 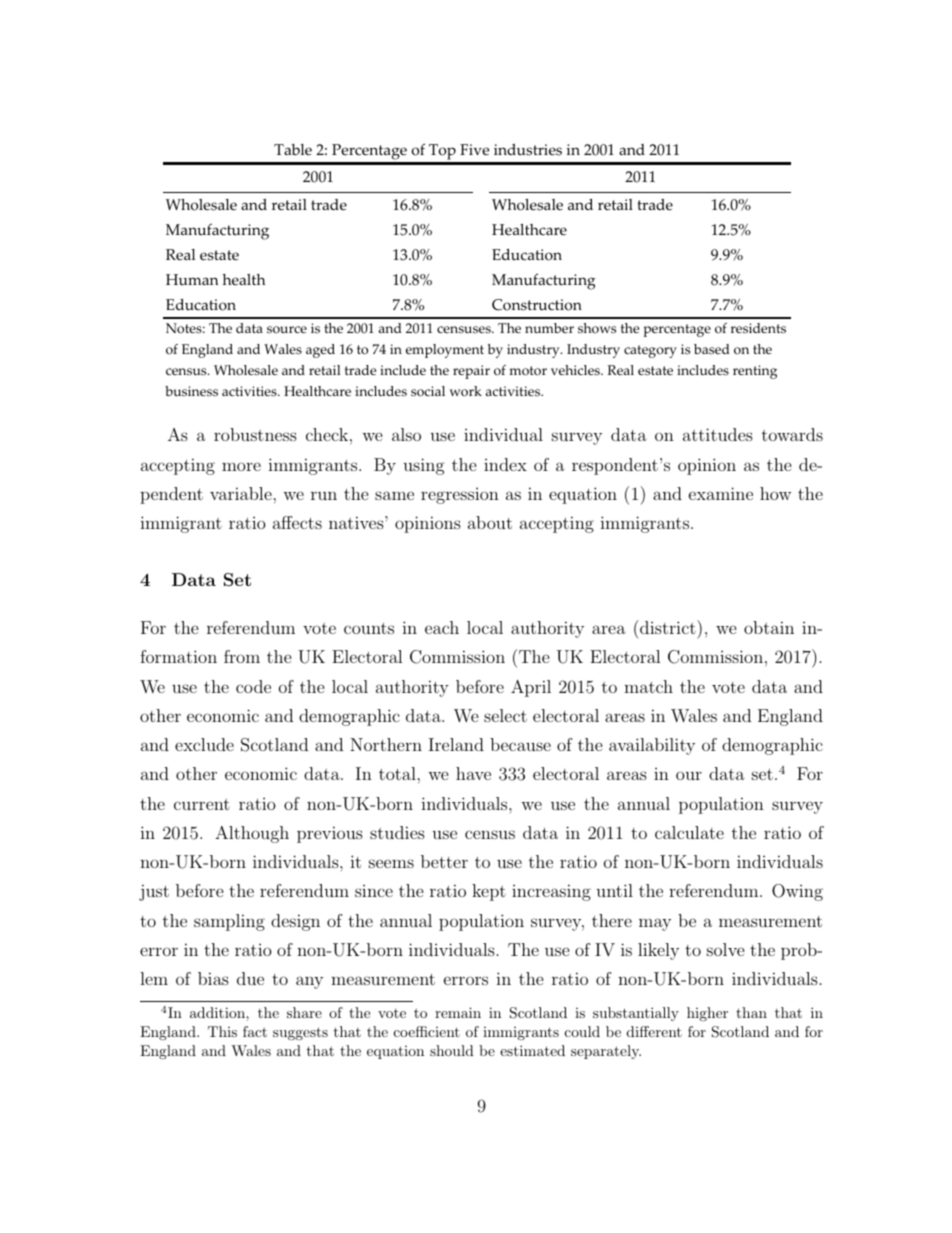 What do you see at coordinates (442, 627) in the screenshot?
I see `each` at bounding box center [442, 627].
